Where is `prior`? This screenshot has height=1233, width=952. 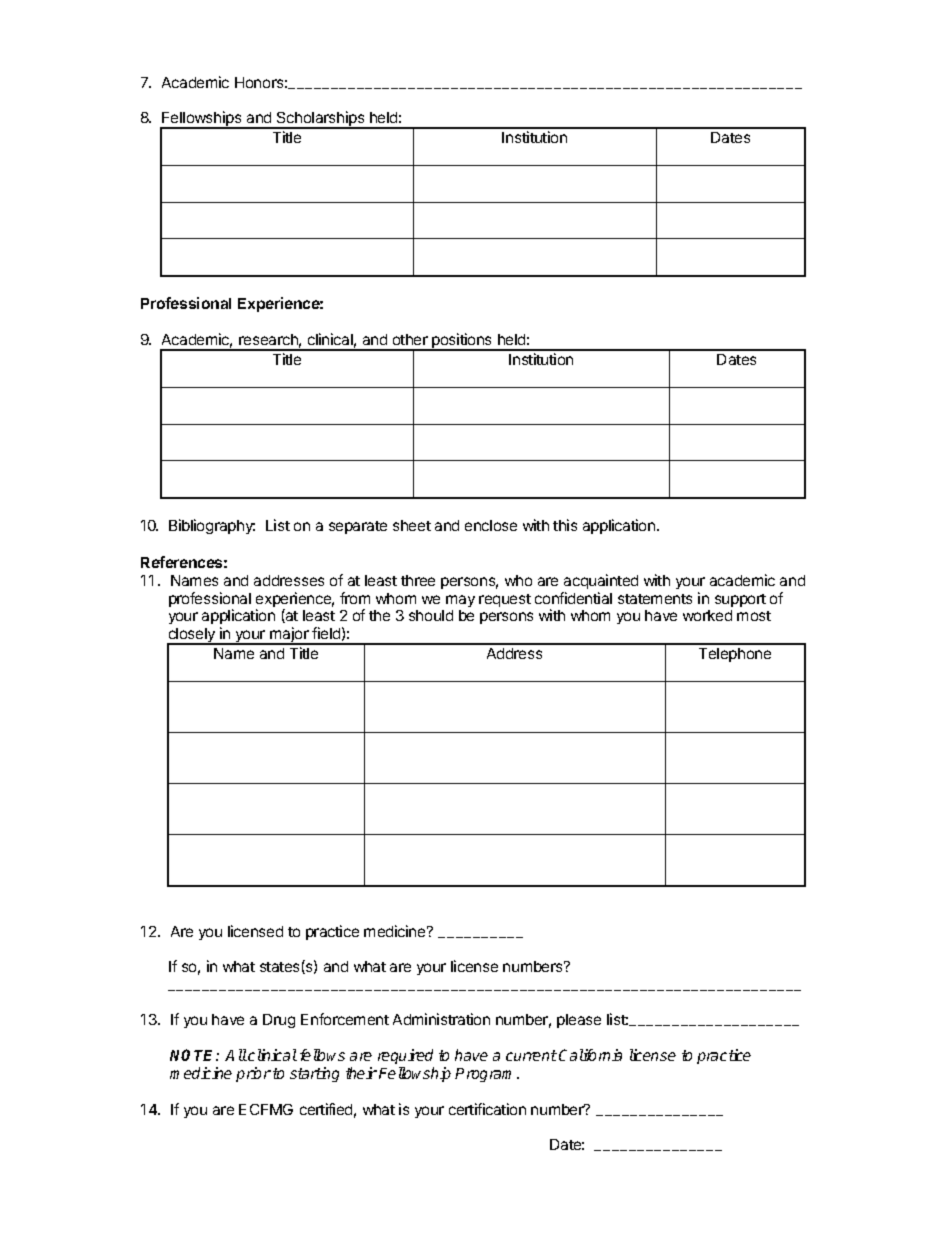 prior is located at coordinates (253, 1074).
